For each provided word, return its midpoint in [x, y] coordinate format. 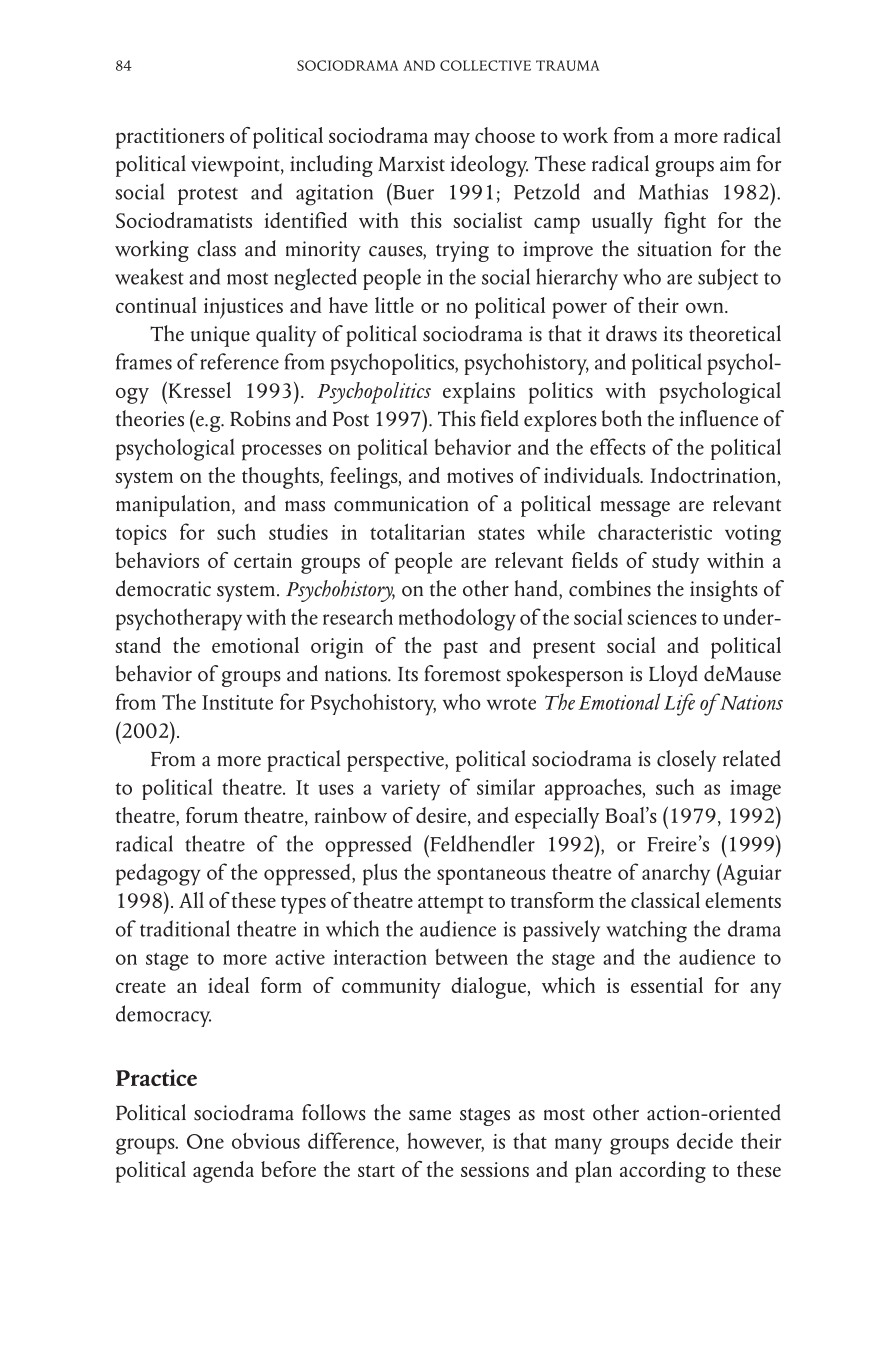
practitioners [170, 138]
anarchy [676, 874]
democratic [163, 588]
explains [479, 393]
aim [735, 164]
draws [631, 333]
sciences [662, 617]
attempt [451, 905]
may [452, 140]
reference [239, 361]
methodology [457, 619]
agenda [223, 1172]
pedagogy [158, 874]
